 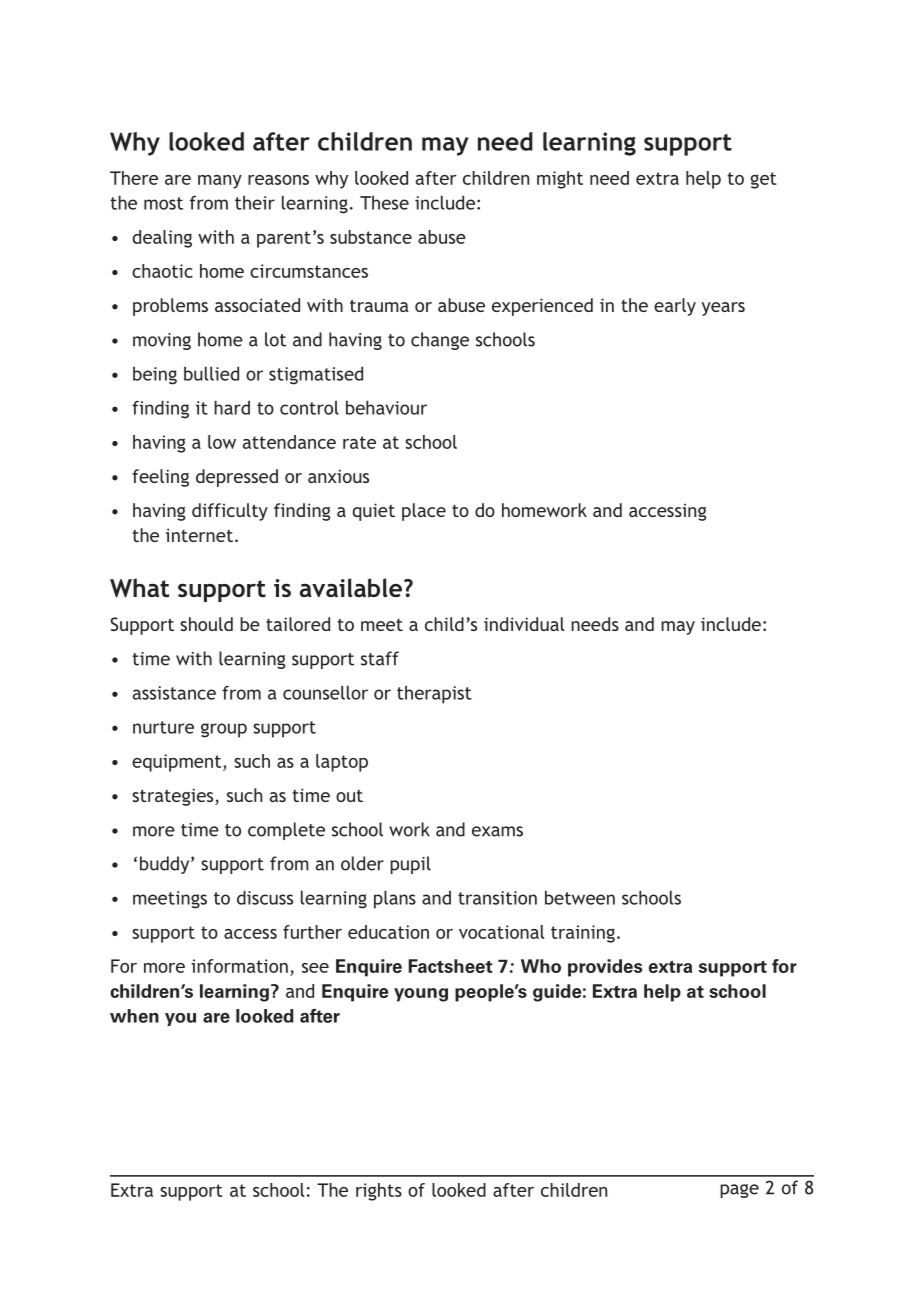 What do you see at coordinates (220, 182) in the page?
I see `many` at bounding box center [220, 182].
